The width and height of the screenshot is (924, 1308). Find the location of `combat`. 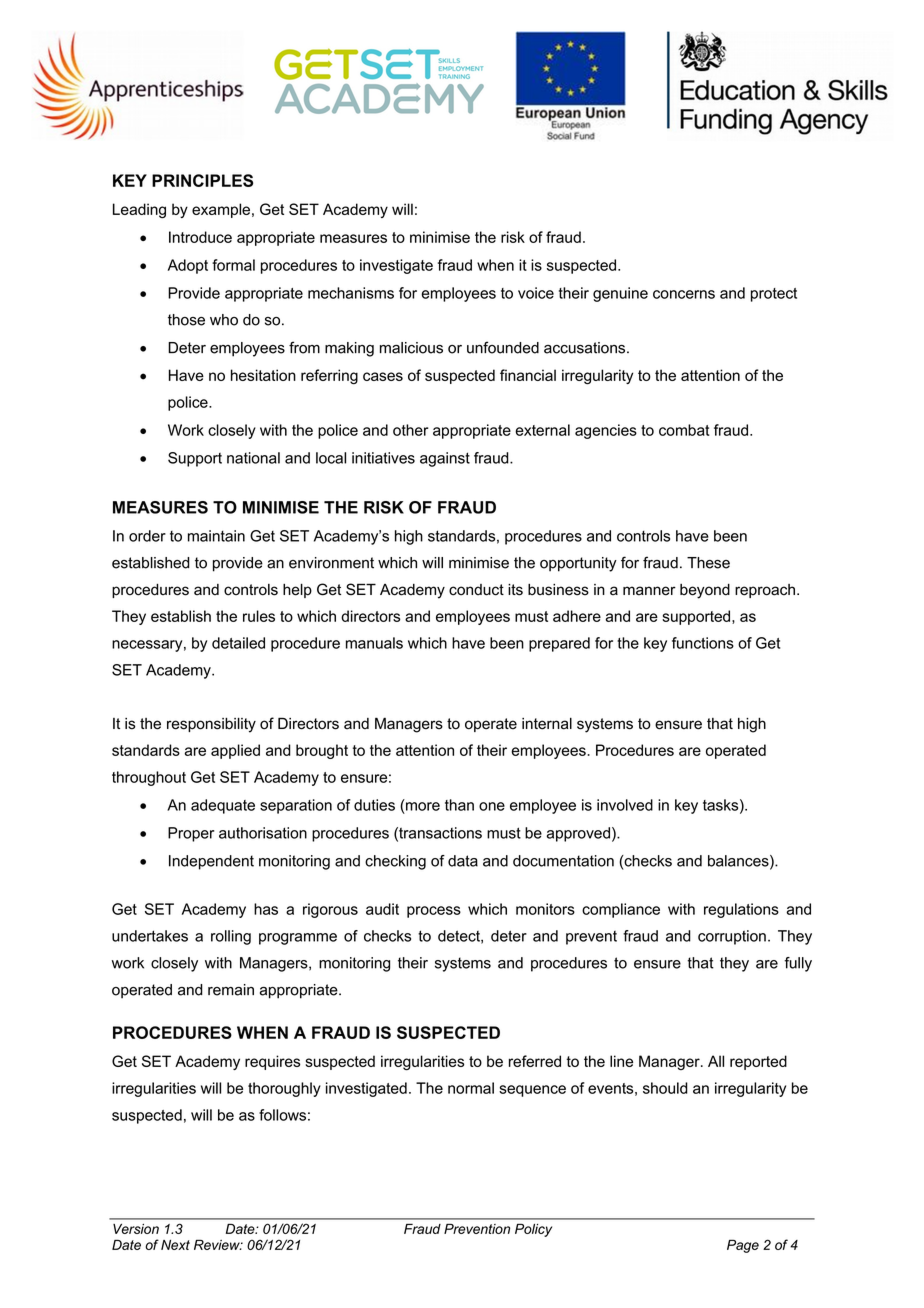

combat is located at coordinates (684, 430).
